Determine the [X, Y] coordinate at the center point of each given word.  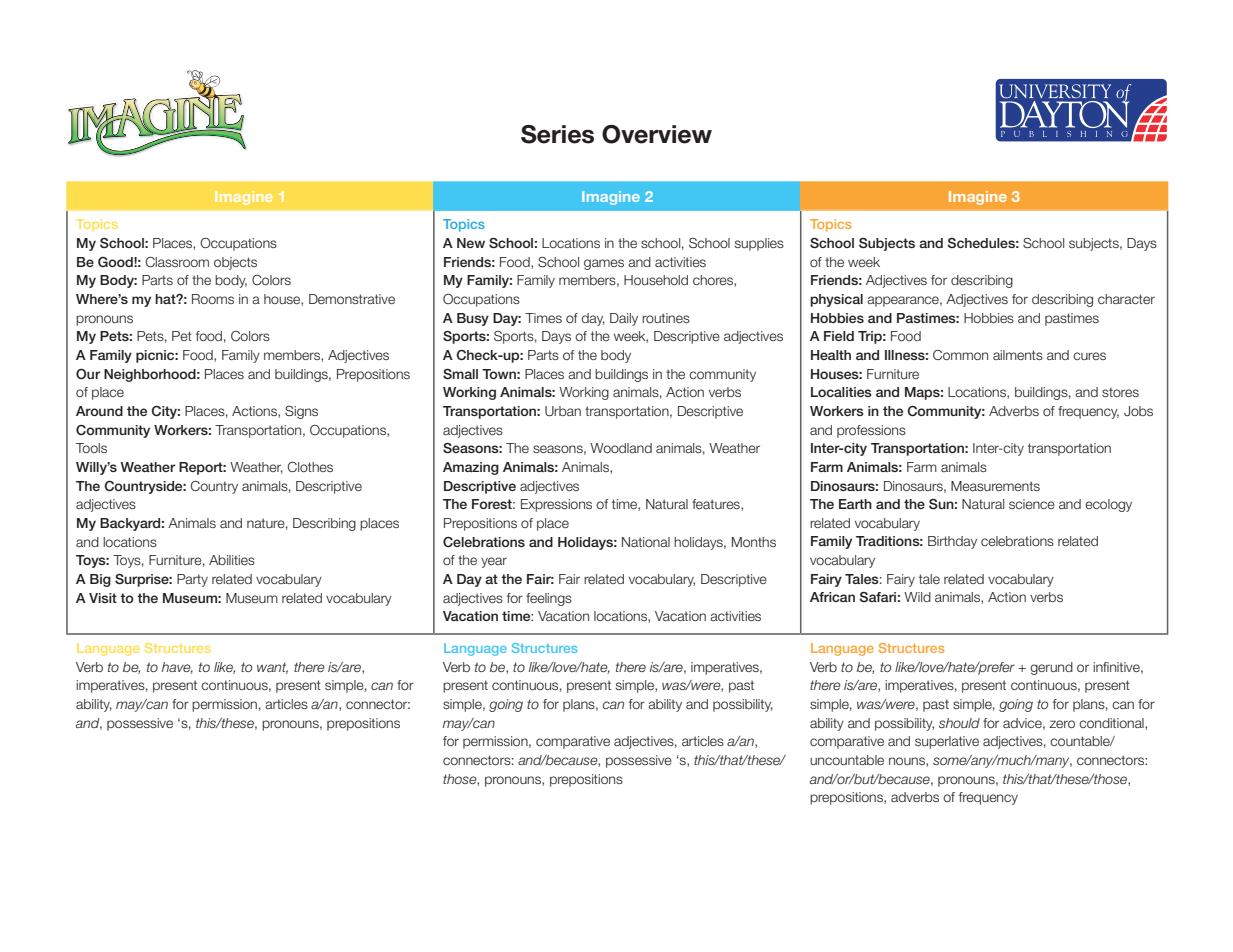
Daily [624, 319]
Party [192, 580]
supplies [759, 244]
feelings [549, 599]
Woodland [621, 448]
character [1126, 299]
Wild [917, 597]
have [177, 668]
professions [871, 431]
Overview [657, 134]
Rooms [213, 299]
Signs [301, 412]
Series [557, 134]
